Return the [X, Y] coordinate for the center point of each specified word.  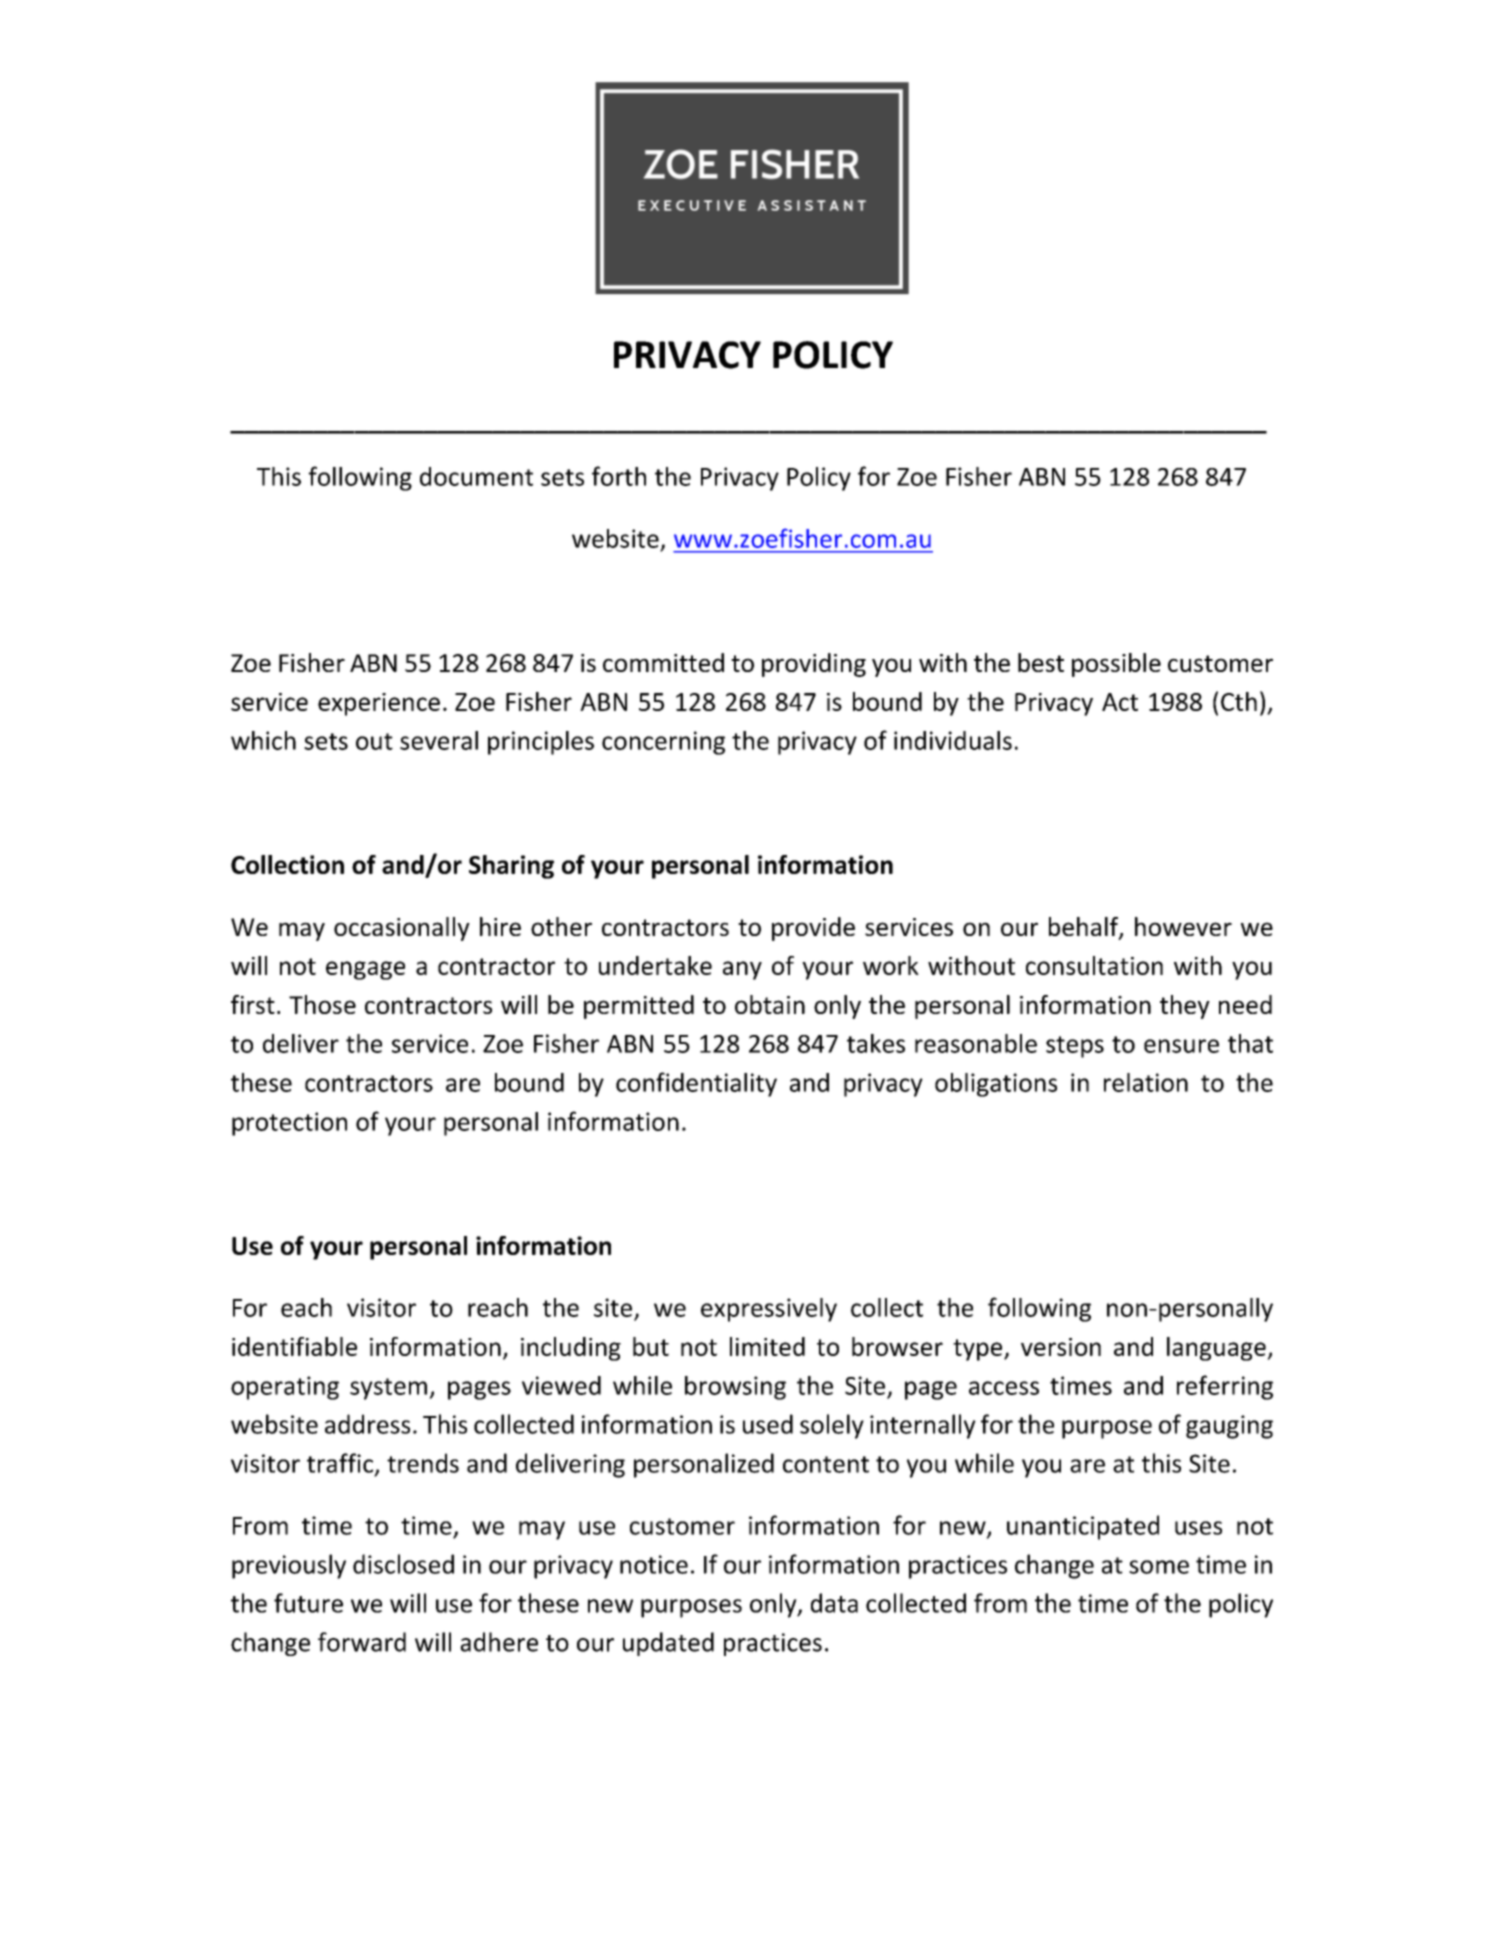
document [476, 476]
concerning [663, 743]
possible [1116, 665]
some [1159, 1567]
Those [322, 1004]
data [834, 1603]
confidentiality [696, 1084]
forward [362, 1642]
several [439, 740]
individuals [953, 740]
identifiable [294, 1346]
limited [767, 1346]
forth [619, 476]
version [1061, 1347]
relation [1146, 1082]
